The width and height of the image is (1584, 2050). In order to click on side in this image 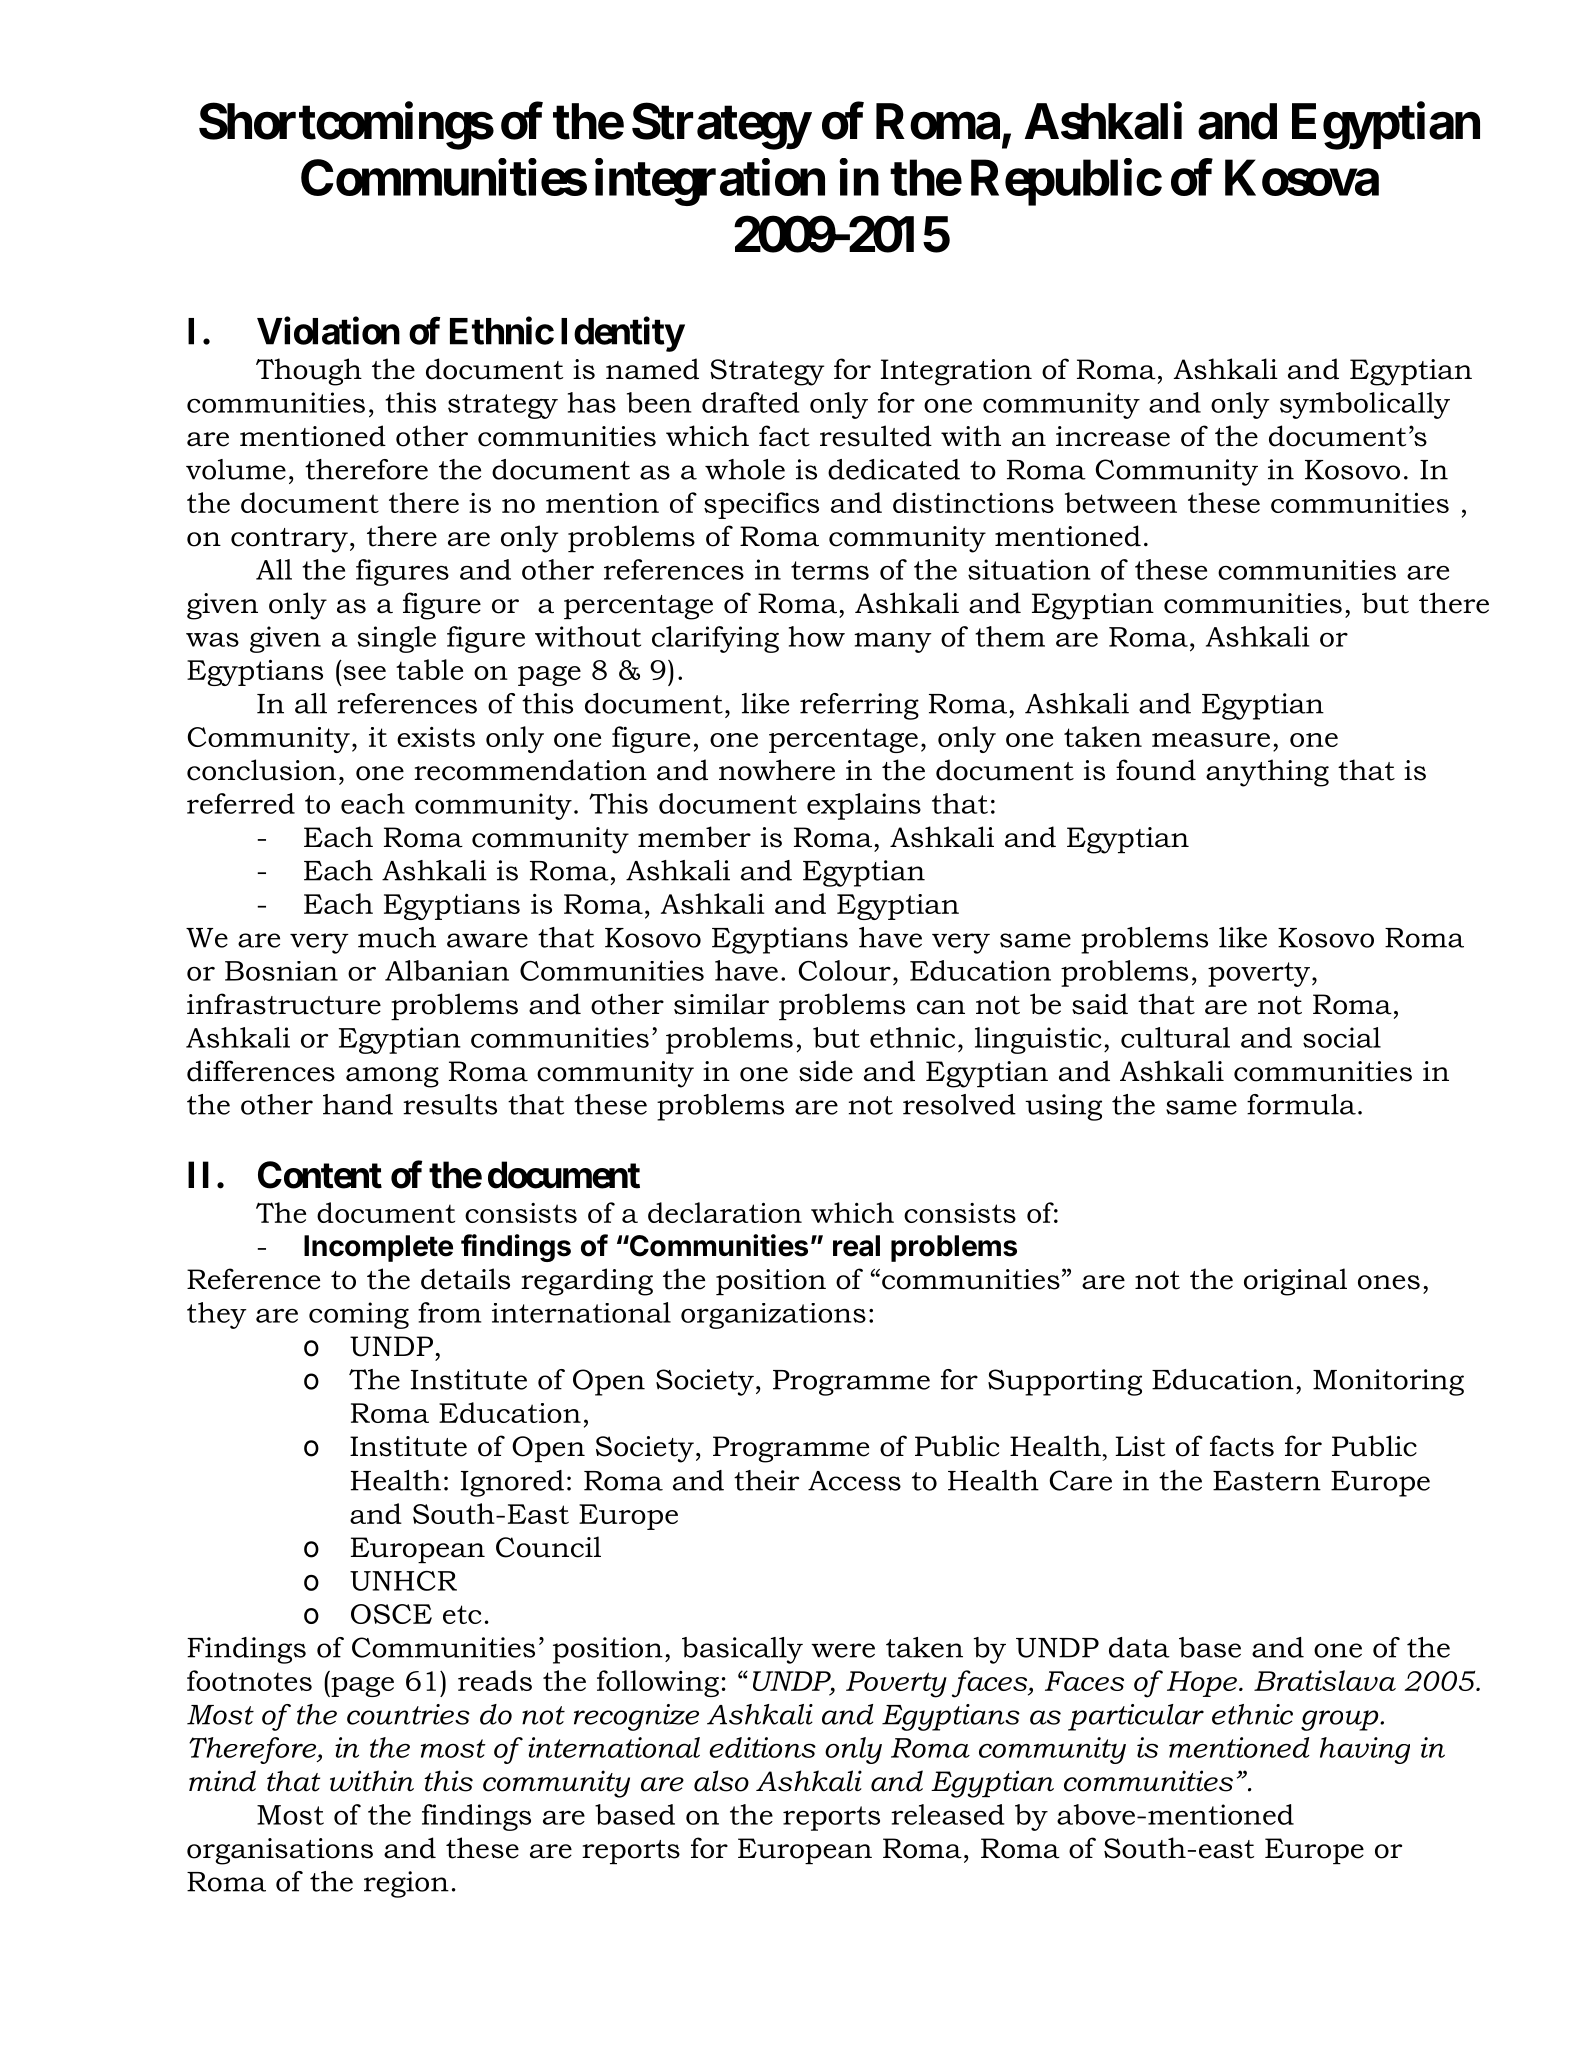, I will do `click(826, 1071)`.
